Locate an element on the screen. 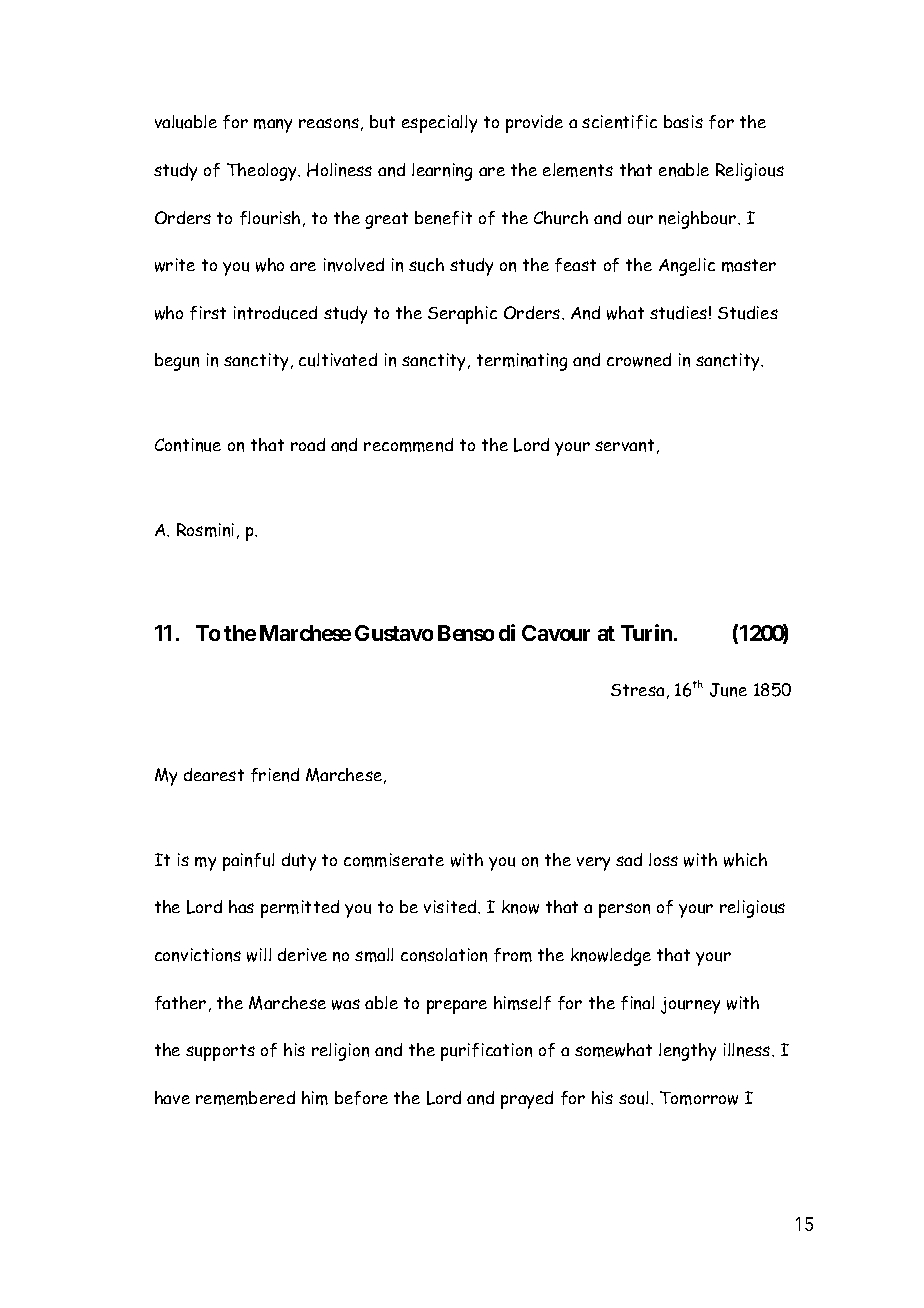  visited is located at coordinates (451, 906).
